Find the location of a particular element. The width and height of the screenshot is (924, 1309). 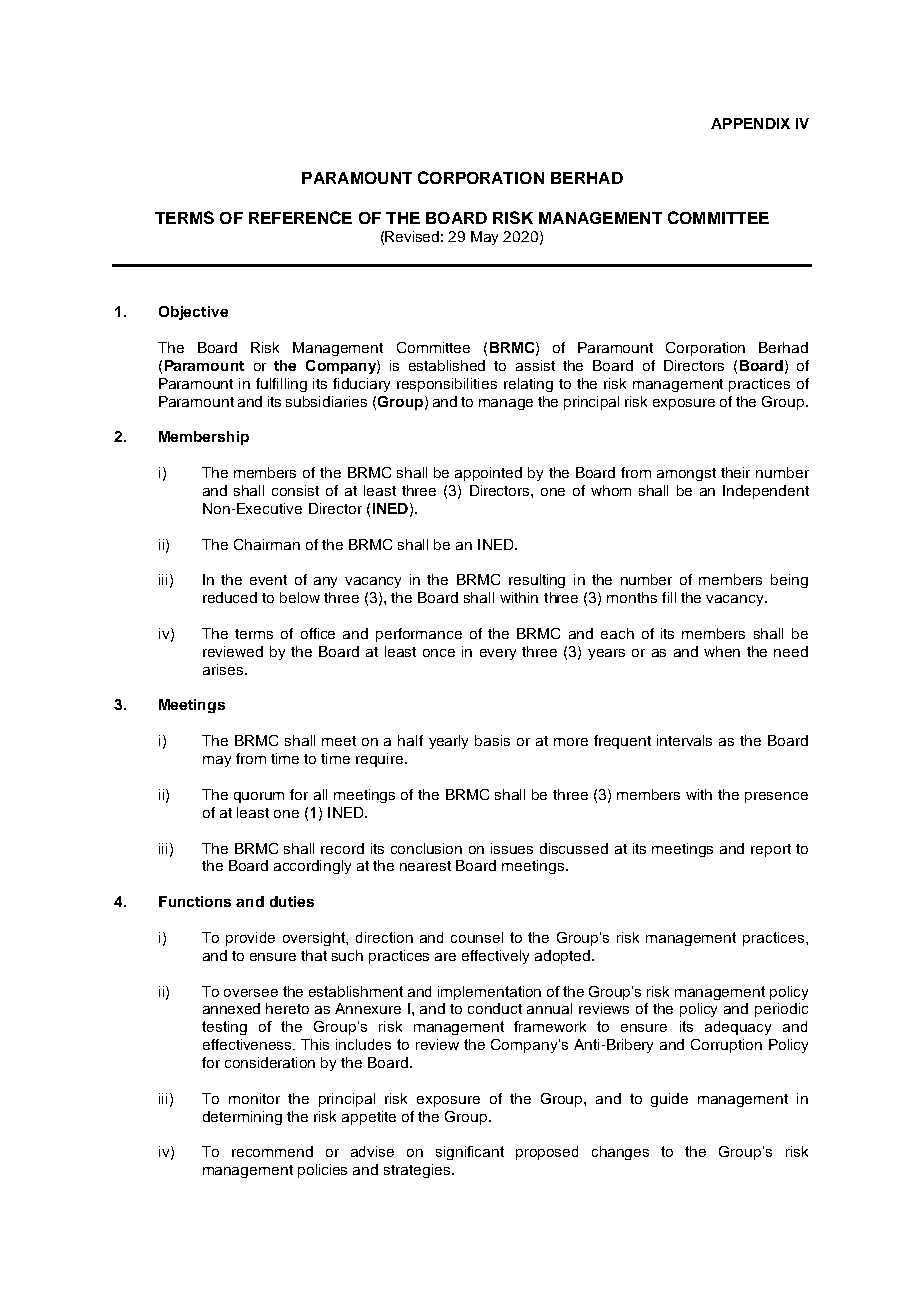

appointed is located at coordinates (488, 474).
